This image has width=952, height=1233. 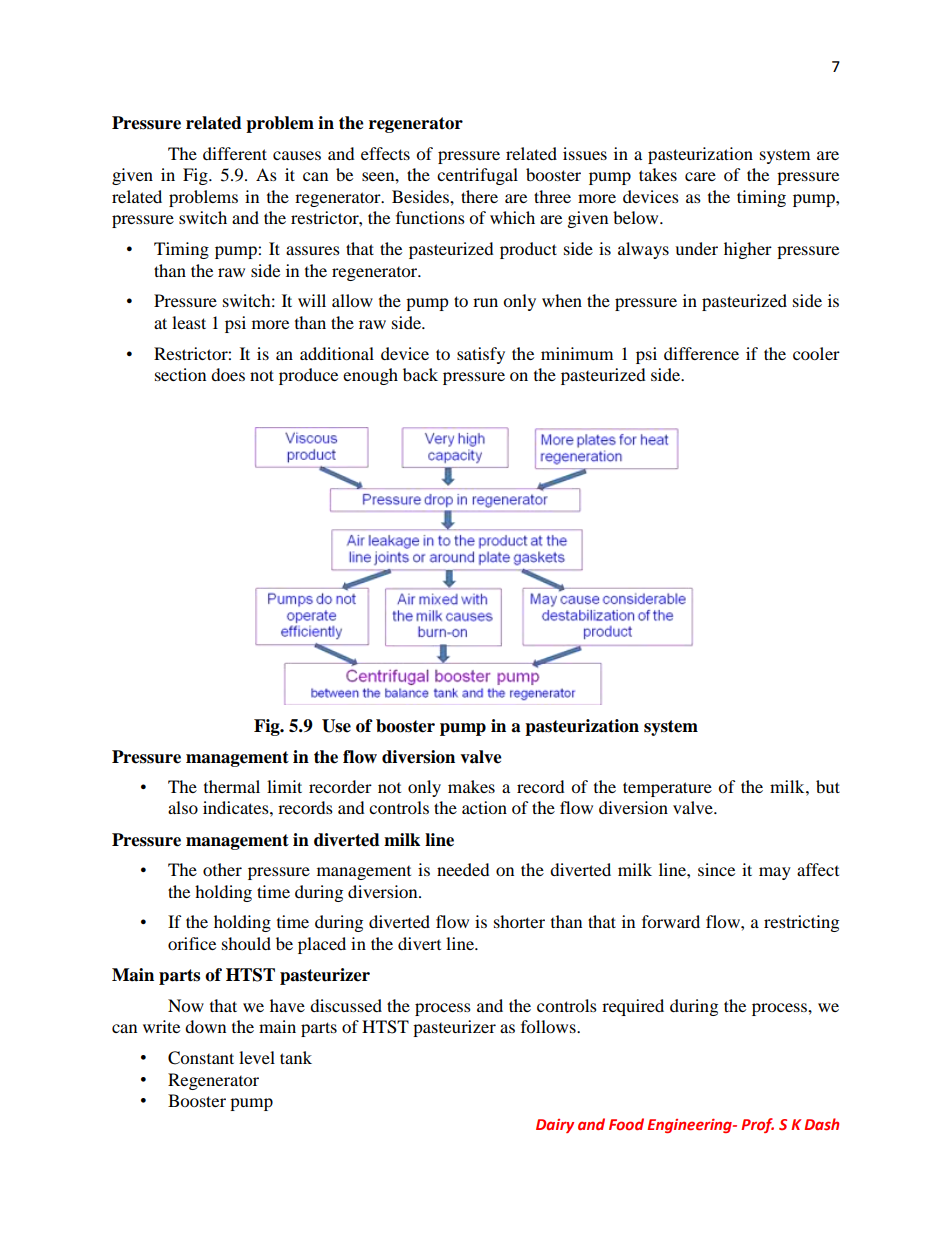 I want to click on makes, so click(x=471, y=786).
